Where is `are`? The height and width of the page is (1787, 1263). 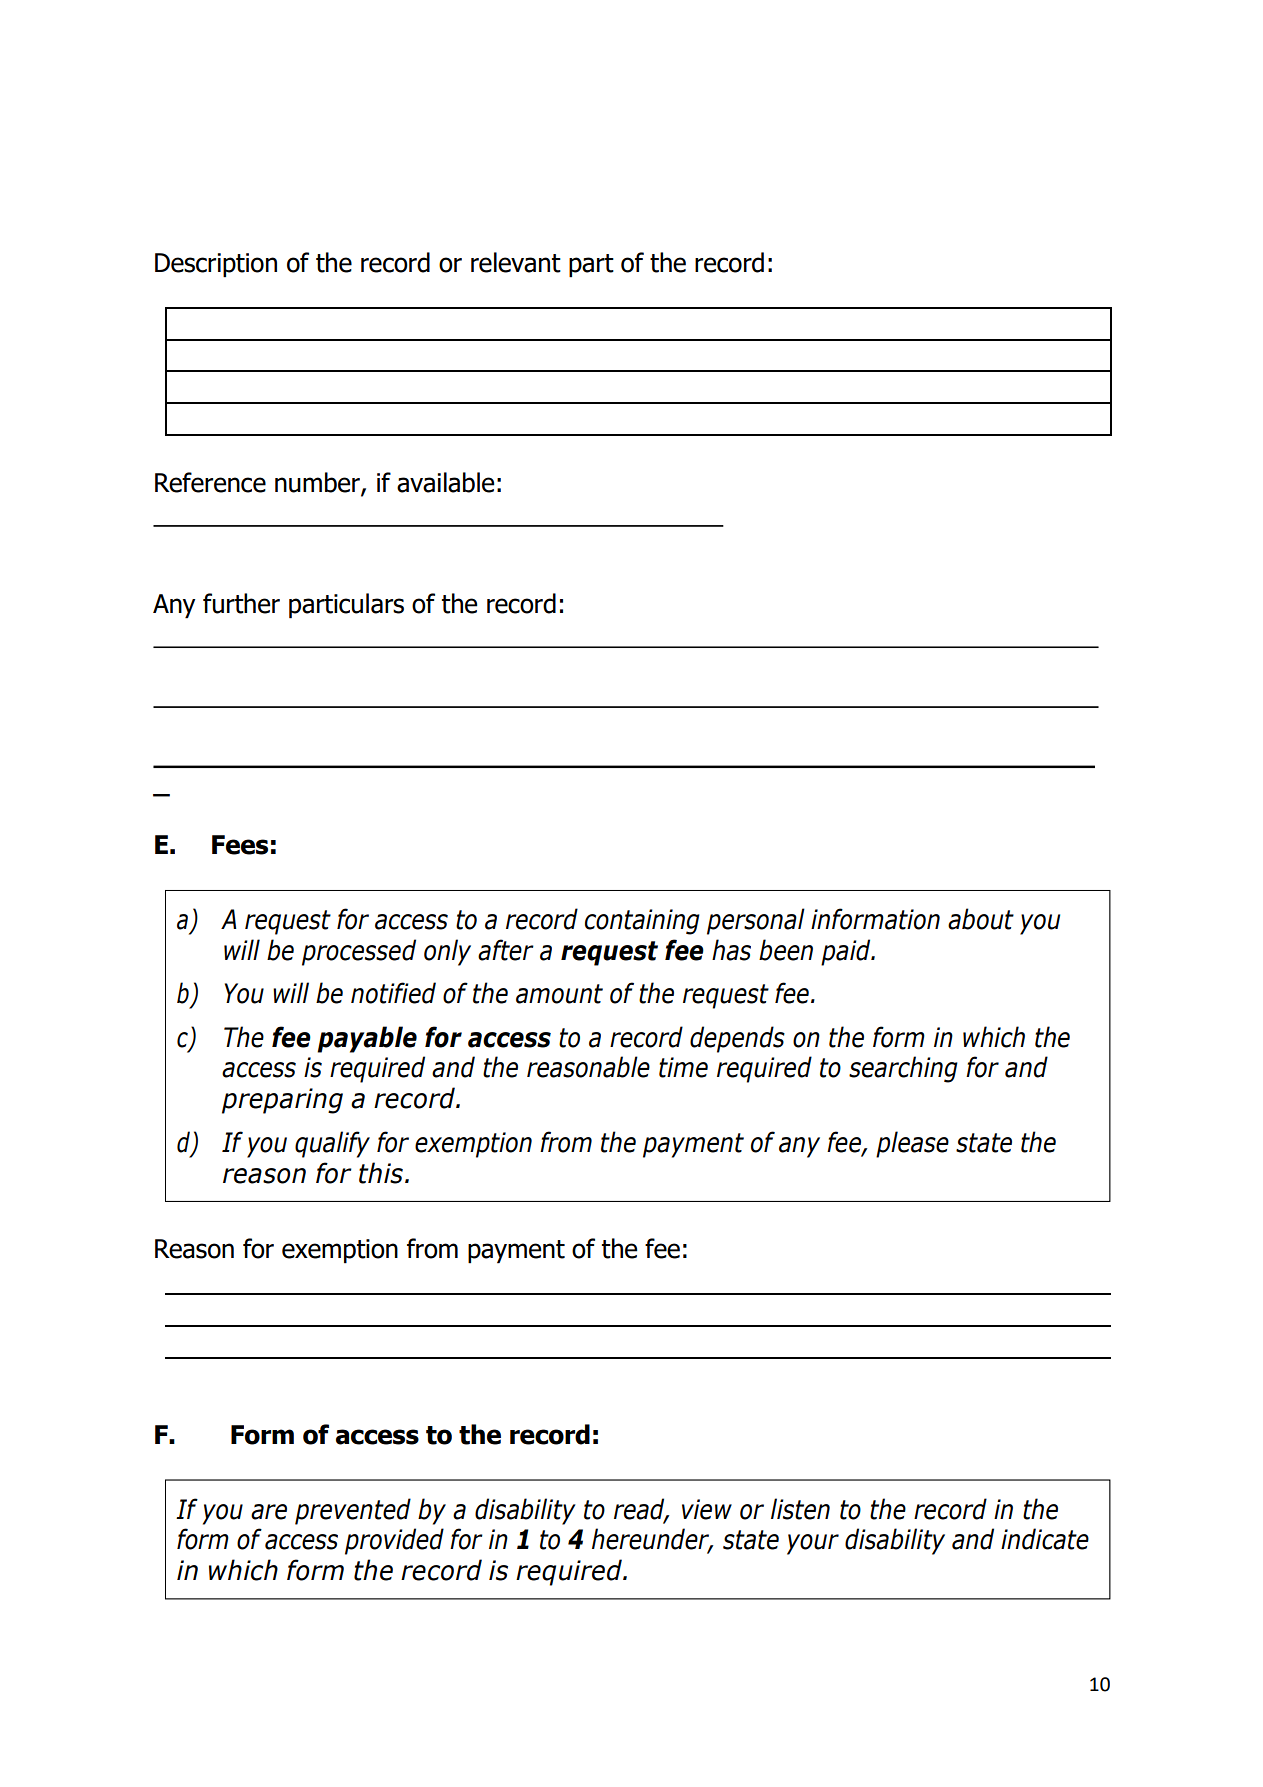
are is located at coordinates (269, 1512).
